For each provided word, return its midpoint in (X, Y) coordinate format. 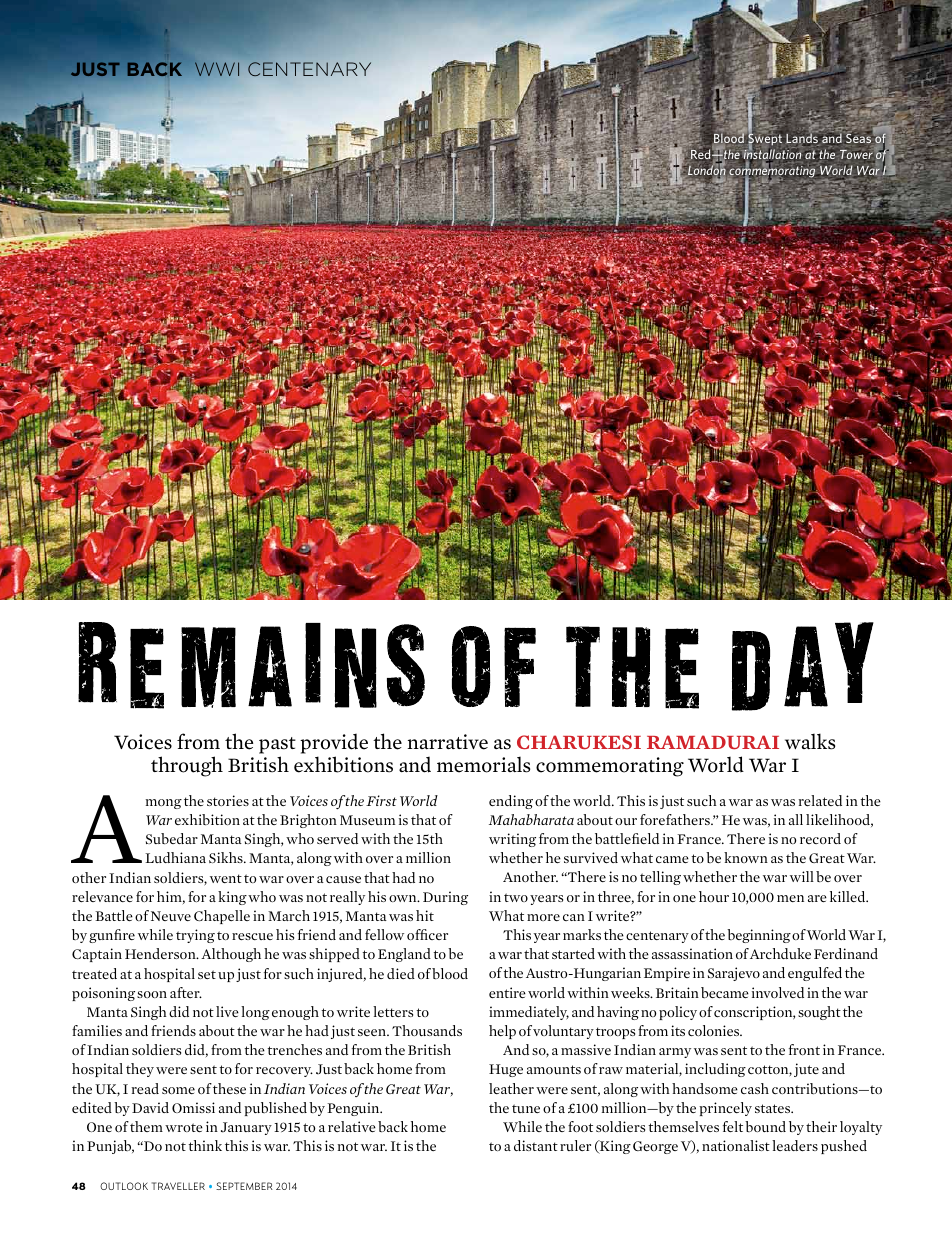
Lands (803, 138)
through (187, 766)
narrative (448, 742)
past (277, 745)
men (790, 898)
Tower (857, 153)
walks (810, 741)
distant (536, 1145)
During (445, 898)
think (205, 1145)
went (226, 878)
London (707, 170)
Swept (766, 140)
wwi (217, 69)
